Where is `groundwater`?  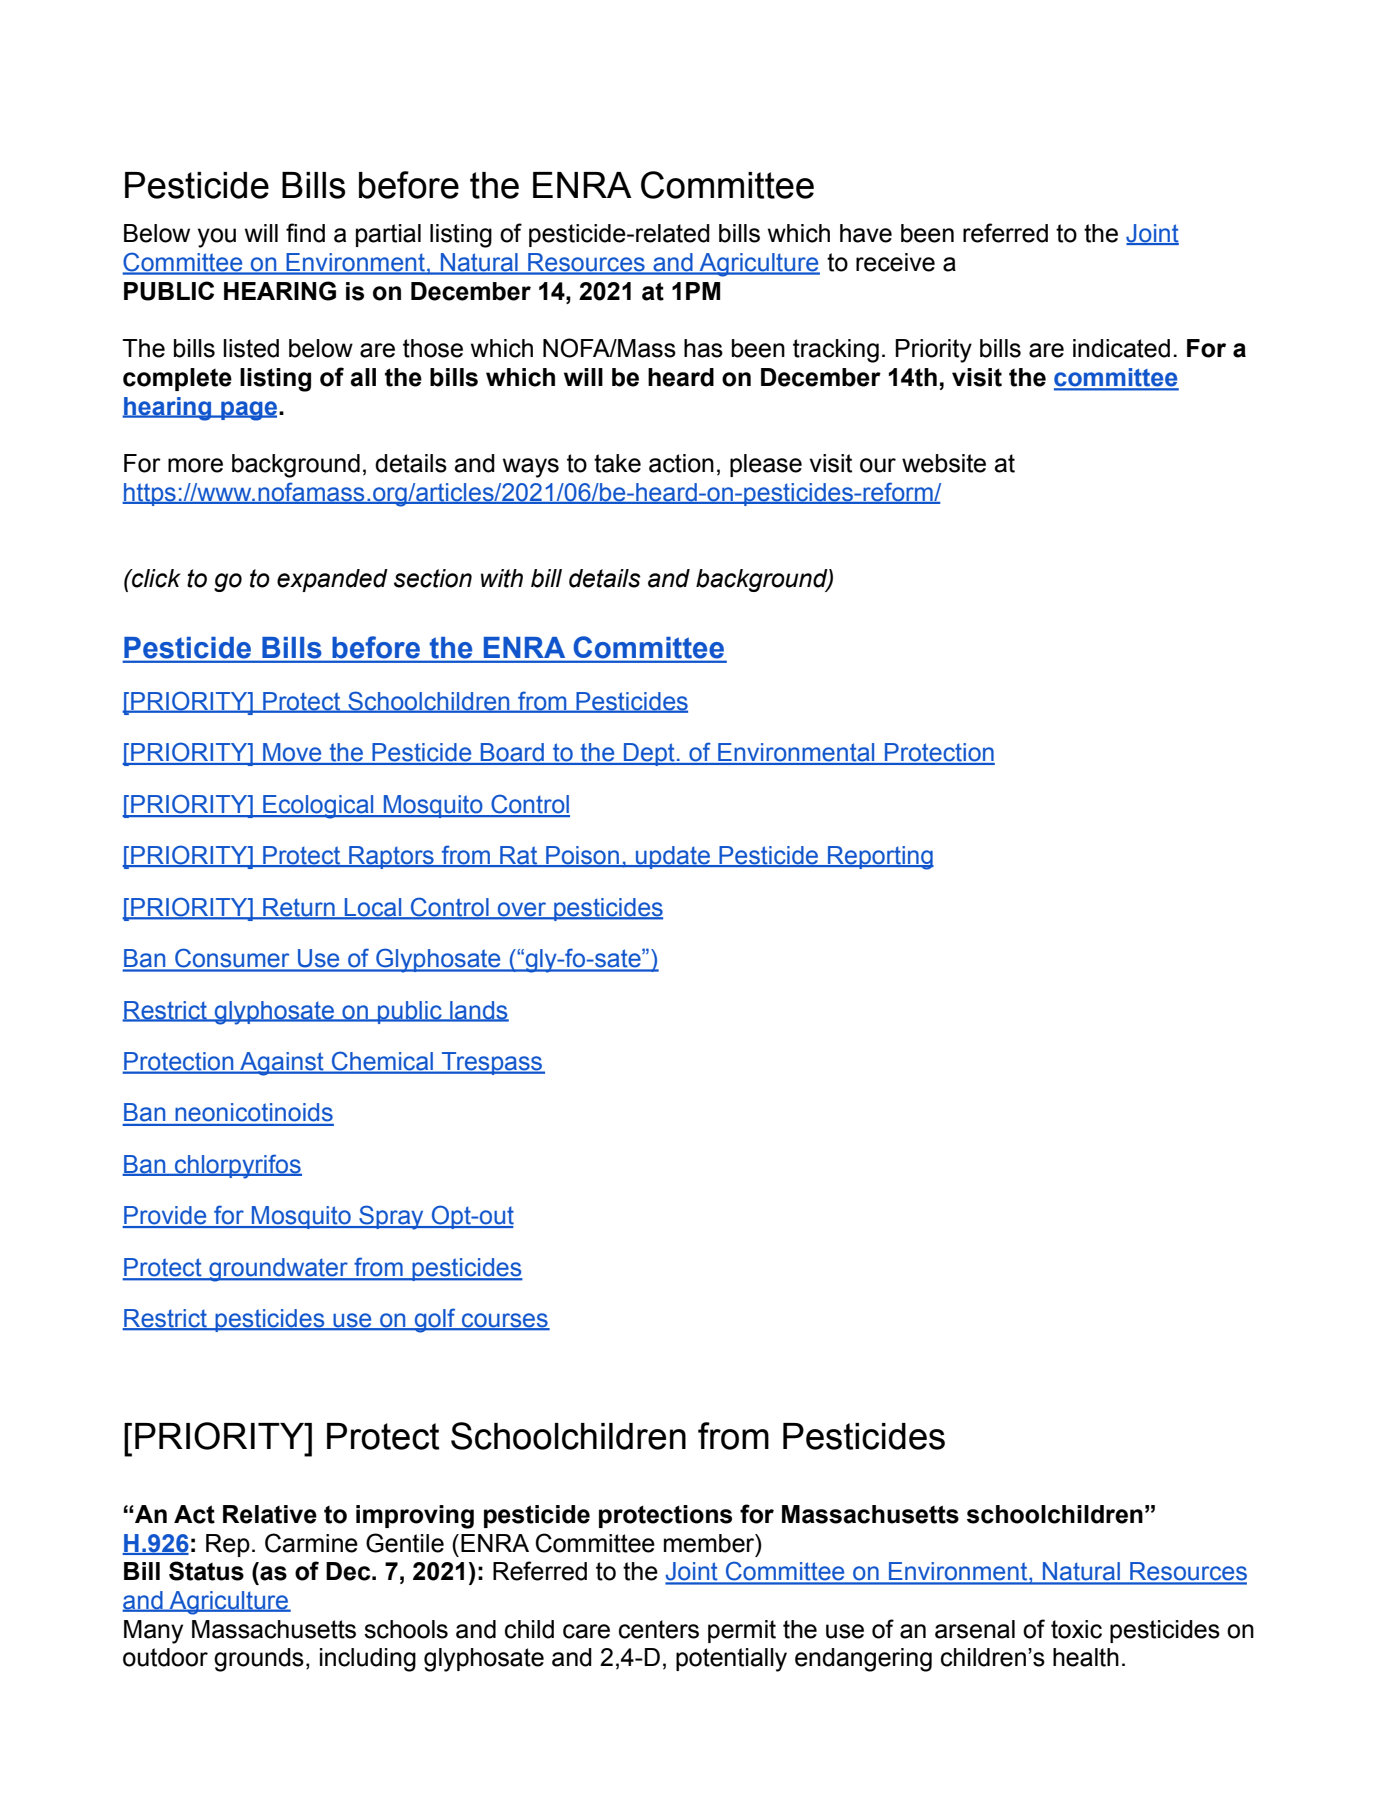
groundwater is located at coordinates (278, 1270).
